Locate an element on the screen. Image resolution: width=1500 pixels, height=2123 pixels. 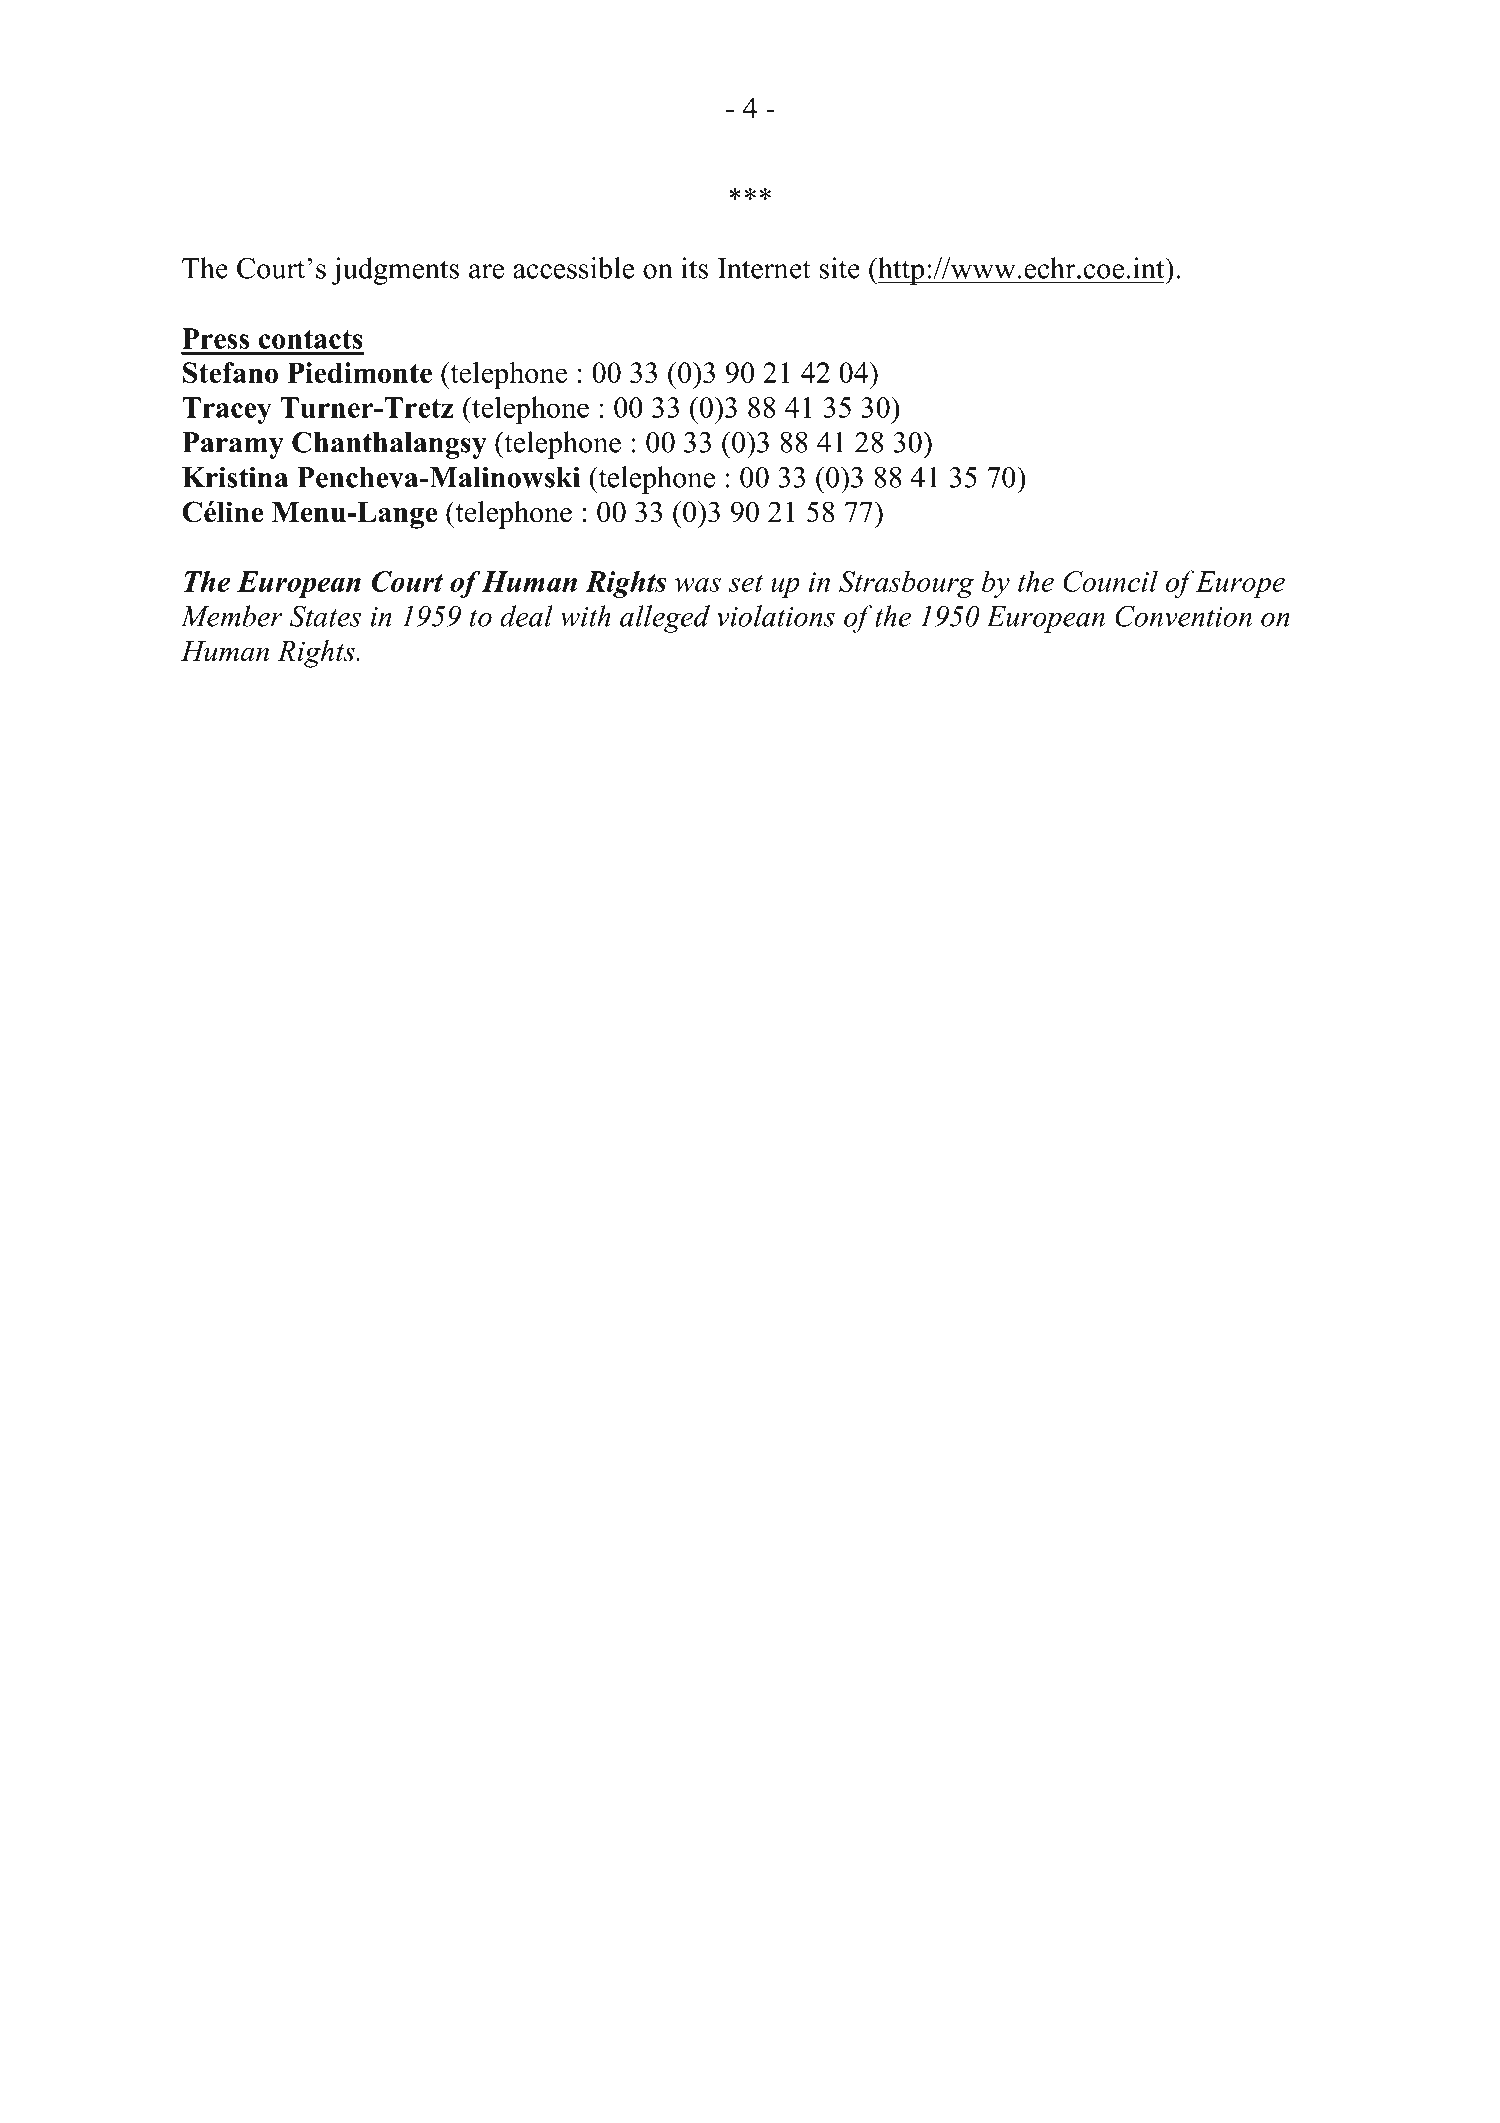
contacts is located at coordinates (311, 339).
